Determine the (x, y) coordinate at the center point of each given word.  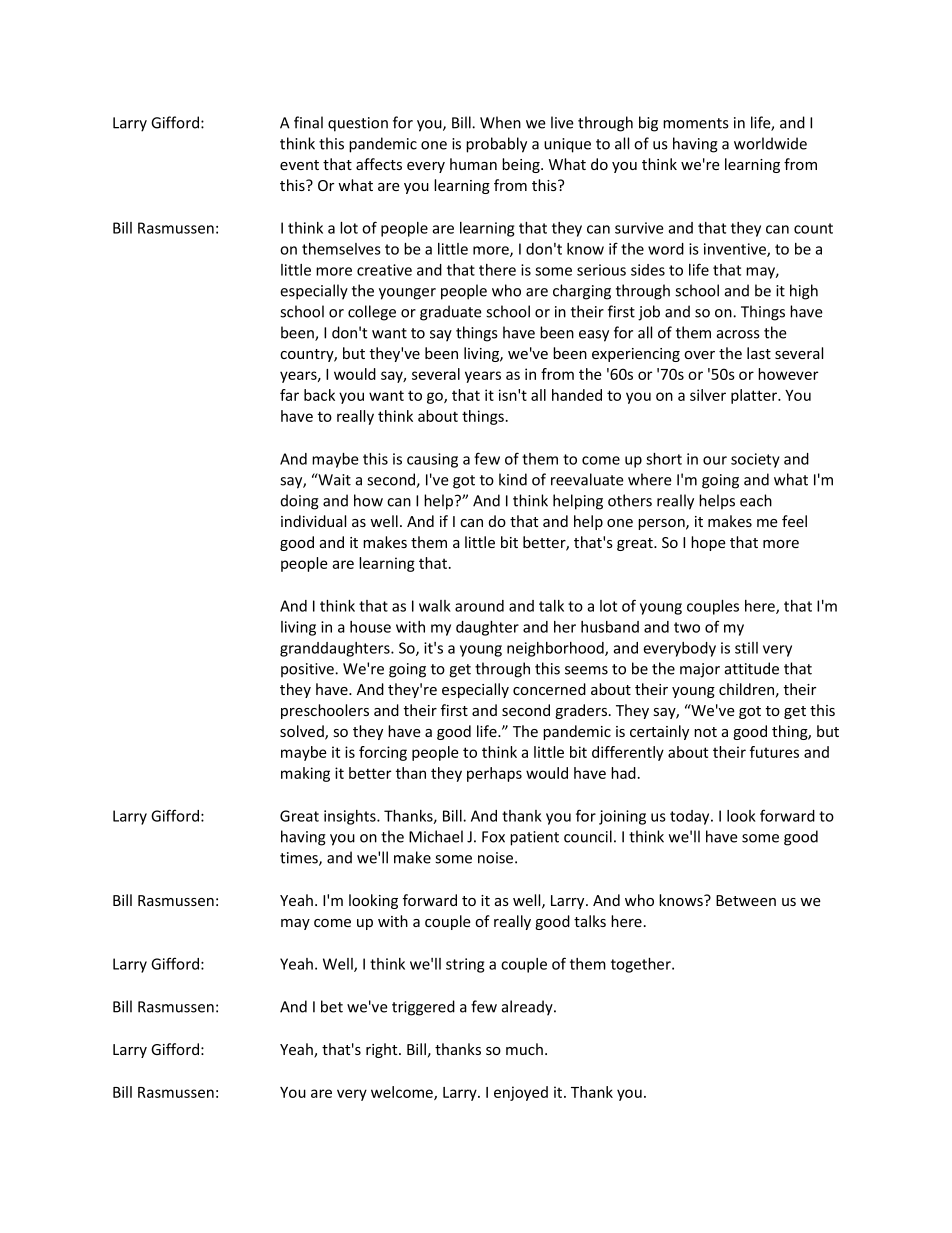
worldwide (770, 143)
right (383, 1050)
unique (567, 145)
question (358, 124)
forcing (383, 753)
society (755, 460)
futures (774, 752)
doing (300, 502)
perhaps (494, 774)
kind (513, 479)
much (524, 1049)
